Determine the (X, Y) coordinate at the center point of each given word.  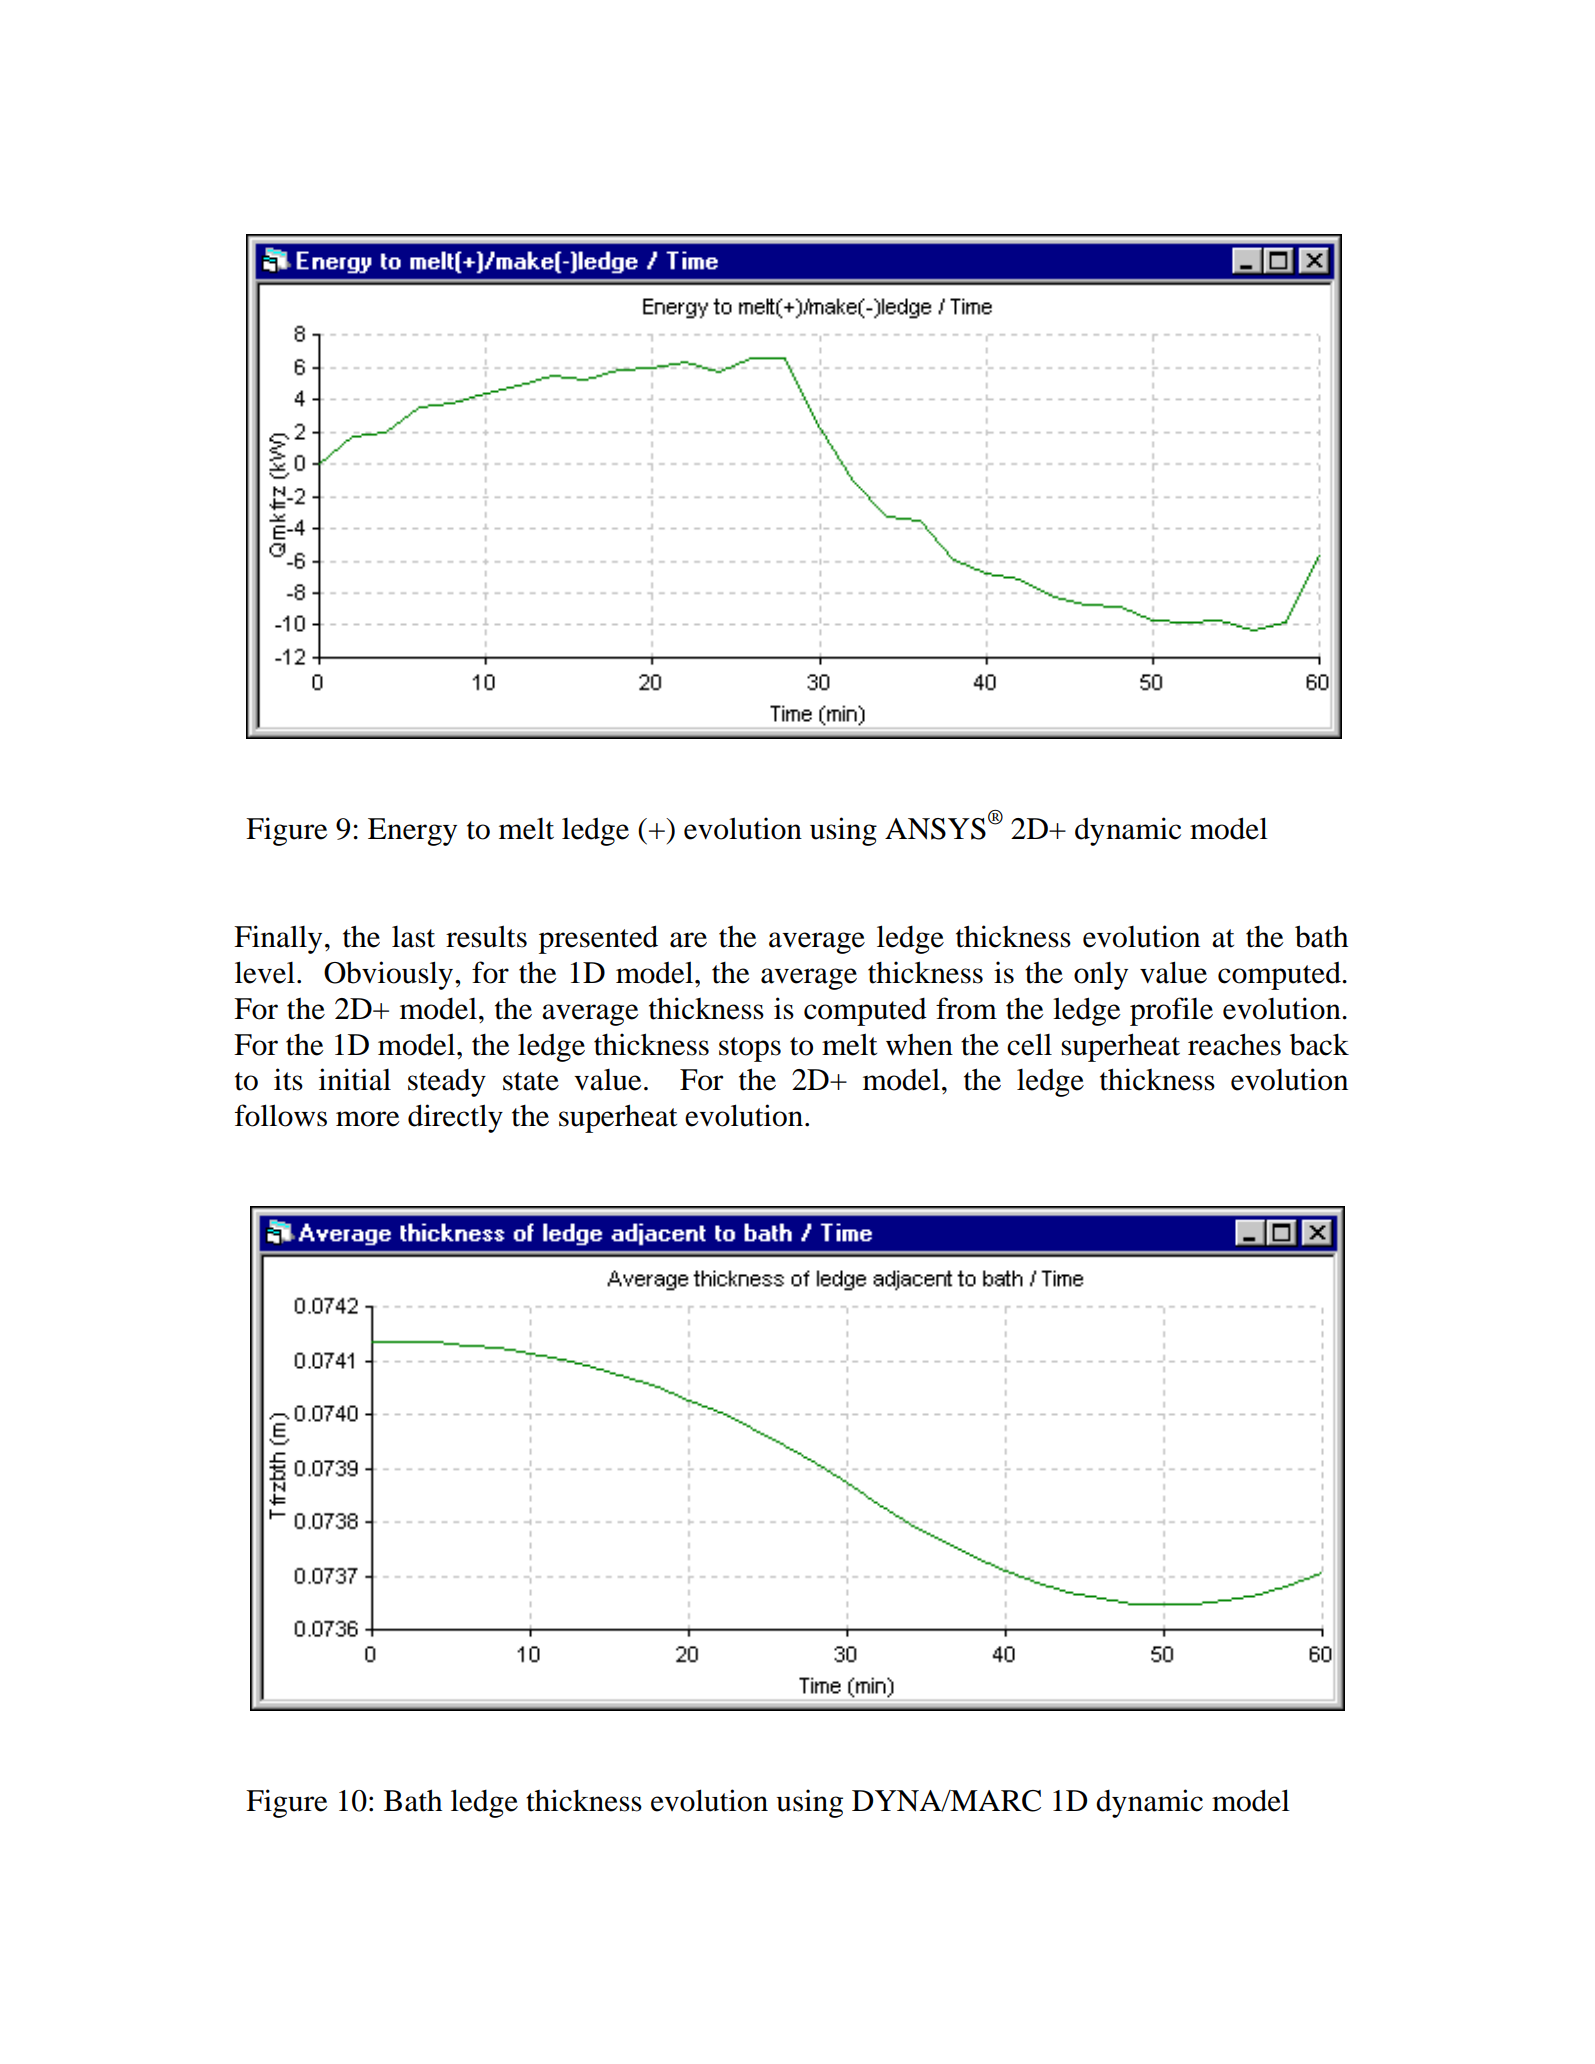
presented (598, 939)
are (688, 940)
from (966, 1008)
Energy (412, 832)
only (1101, 976)
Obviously (388, 975)
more (368, 1119)
